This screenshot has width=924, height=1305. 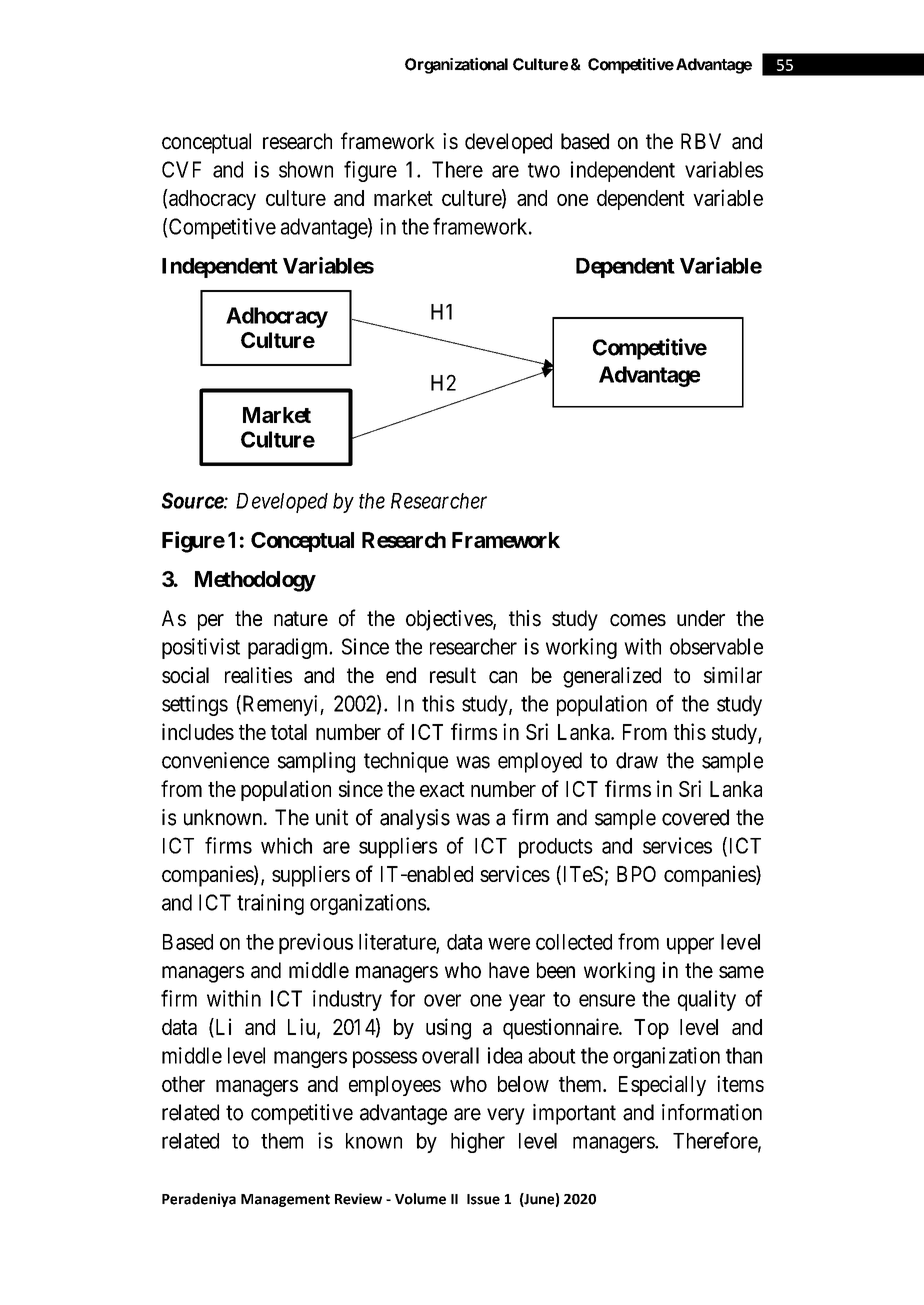 I want to click on Management, so click(x=285, y=1200).
